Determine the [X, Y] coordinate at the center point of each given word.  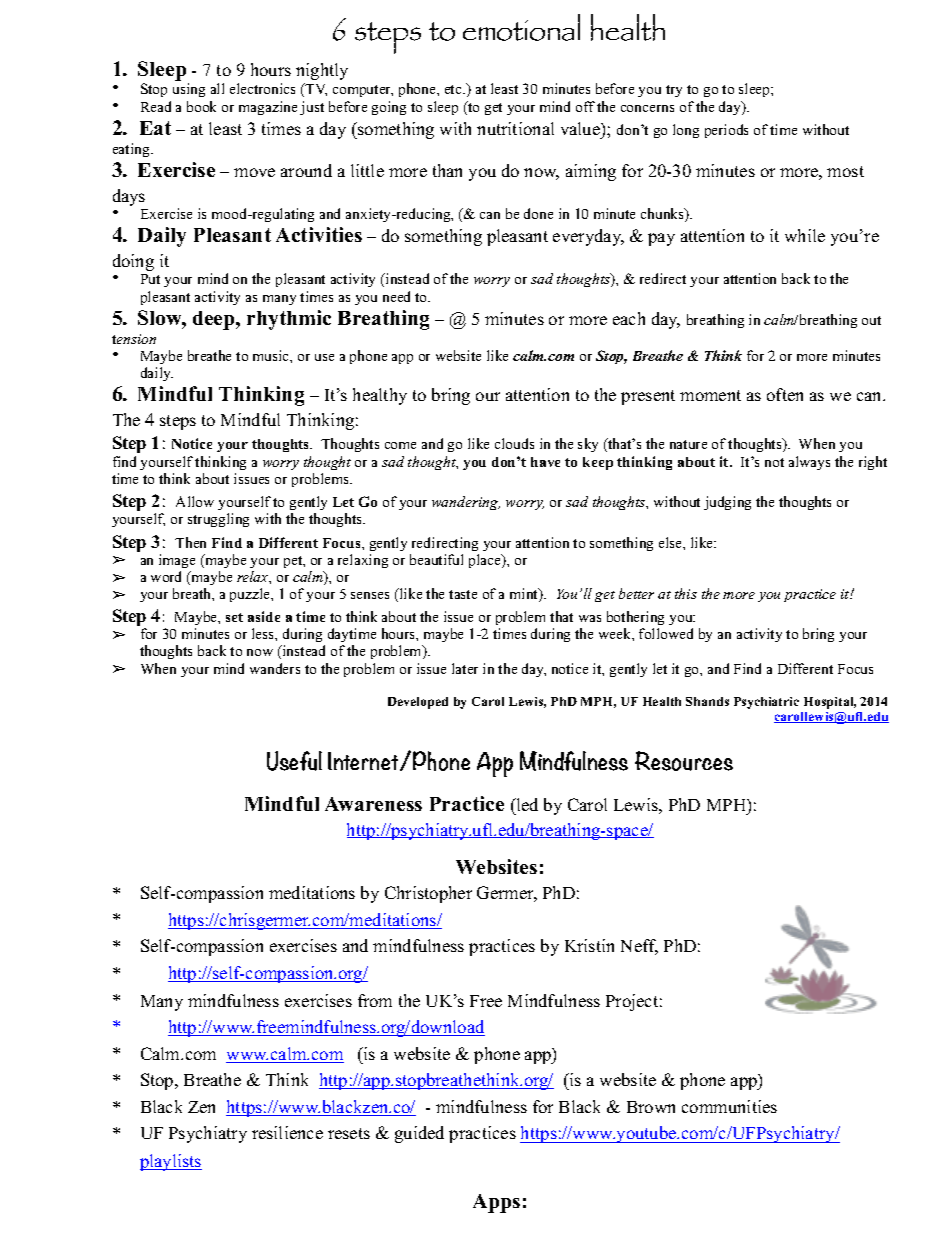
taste [463, 594]
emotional [521, 27]
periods [726, 131]
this [686, 593]
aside [264, 616]
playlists [171, 1162]
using [189, 90]
